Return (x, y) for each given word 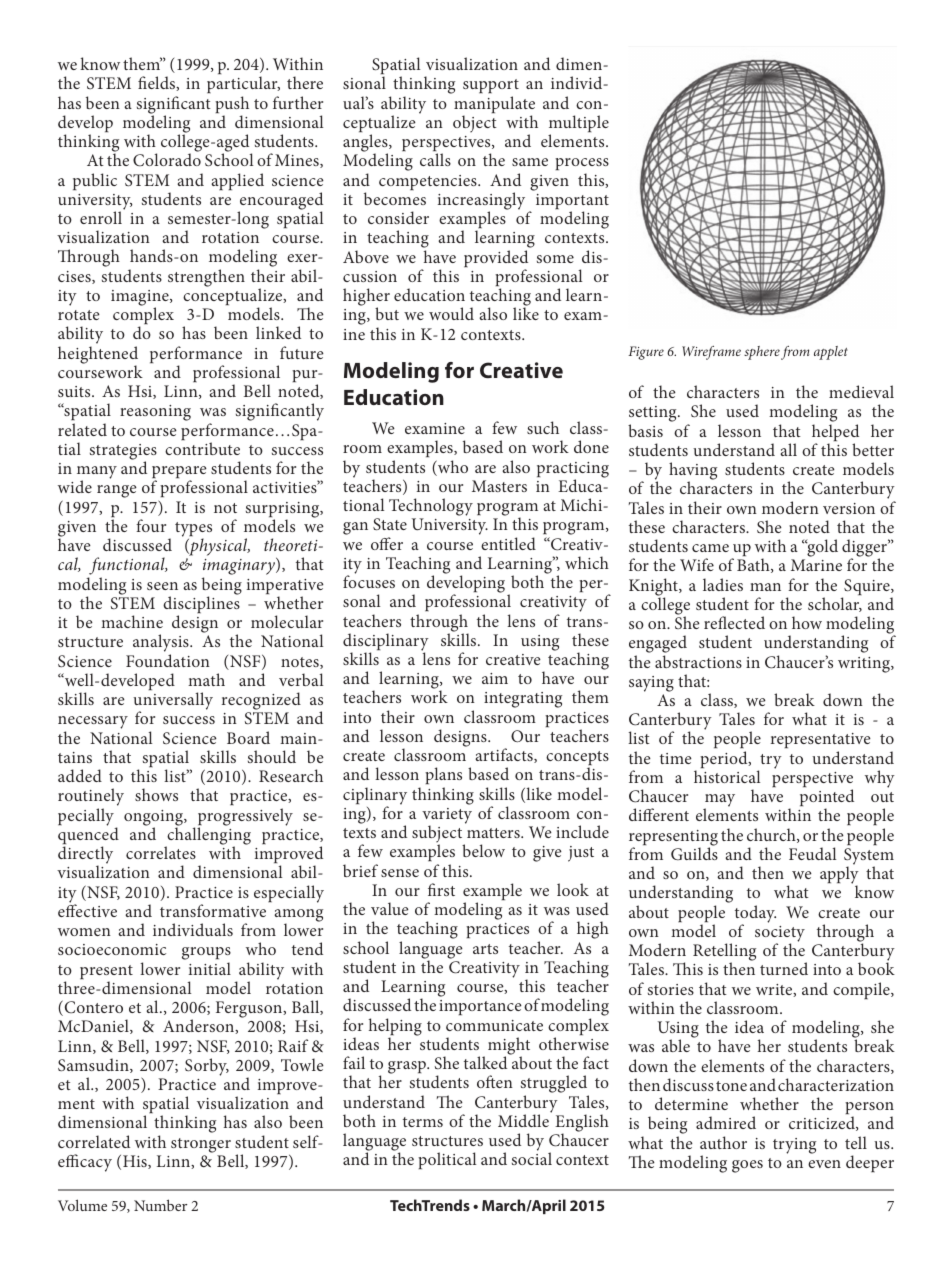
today (755, 915)
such (543, 427)
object (475, 124)
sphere (762, 353)
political (447, 1160)
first (441, 889)
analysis (162, 644)
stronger (201, 1145)
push (232, 106)
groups (206, 955)
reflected (734, 622)
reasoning (155, 413)
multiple (579, 125)
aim (495, 678)
